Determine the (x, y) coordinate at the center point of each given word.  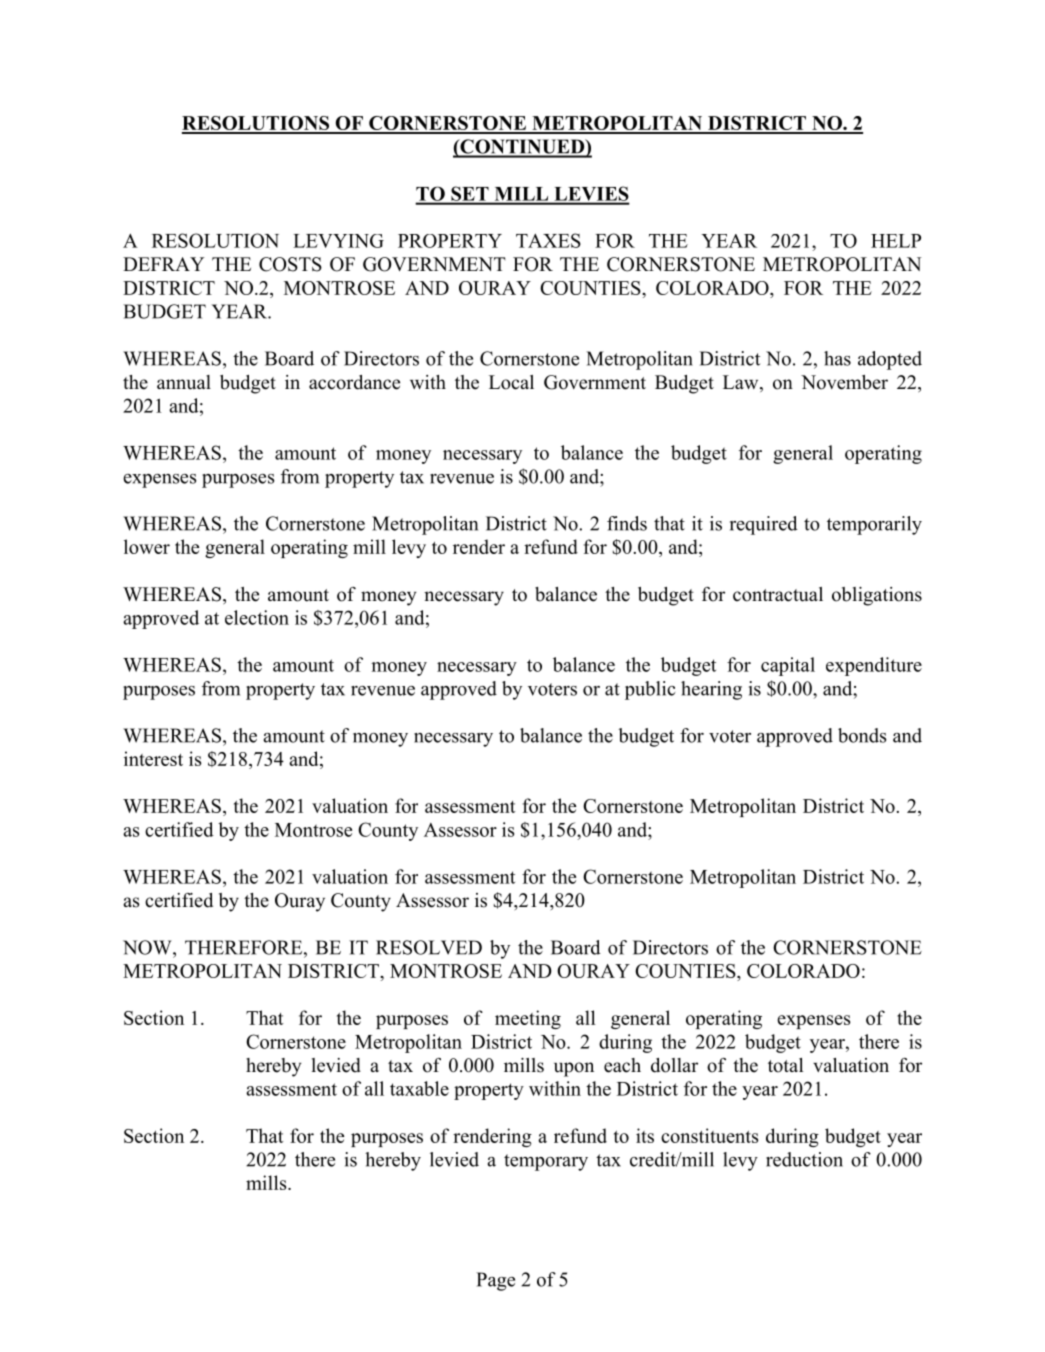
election (257, 617)
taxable (419, 1088)
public (650, 690)
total (786, 1065)
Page (495, 1281)
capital (788, 666)
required (764, 525)
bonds (862, 735)
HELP (896, 241)
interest (153, 758)
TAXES (548, 240)
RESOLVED (429, 947)
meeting (528, 1019)
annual (184, 382)
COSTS (290, 264)
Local (511, 382)
